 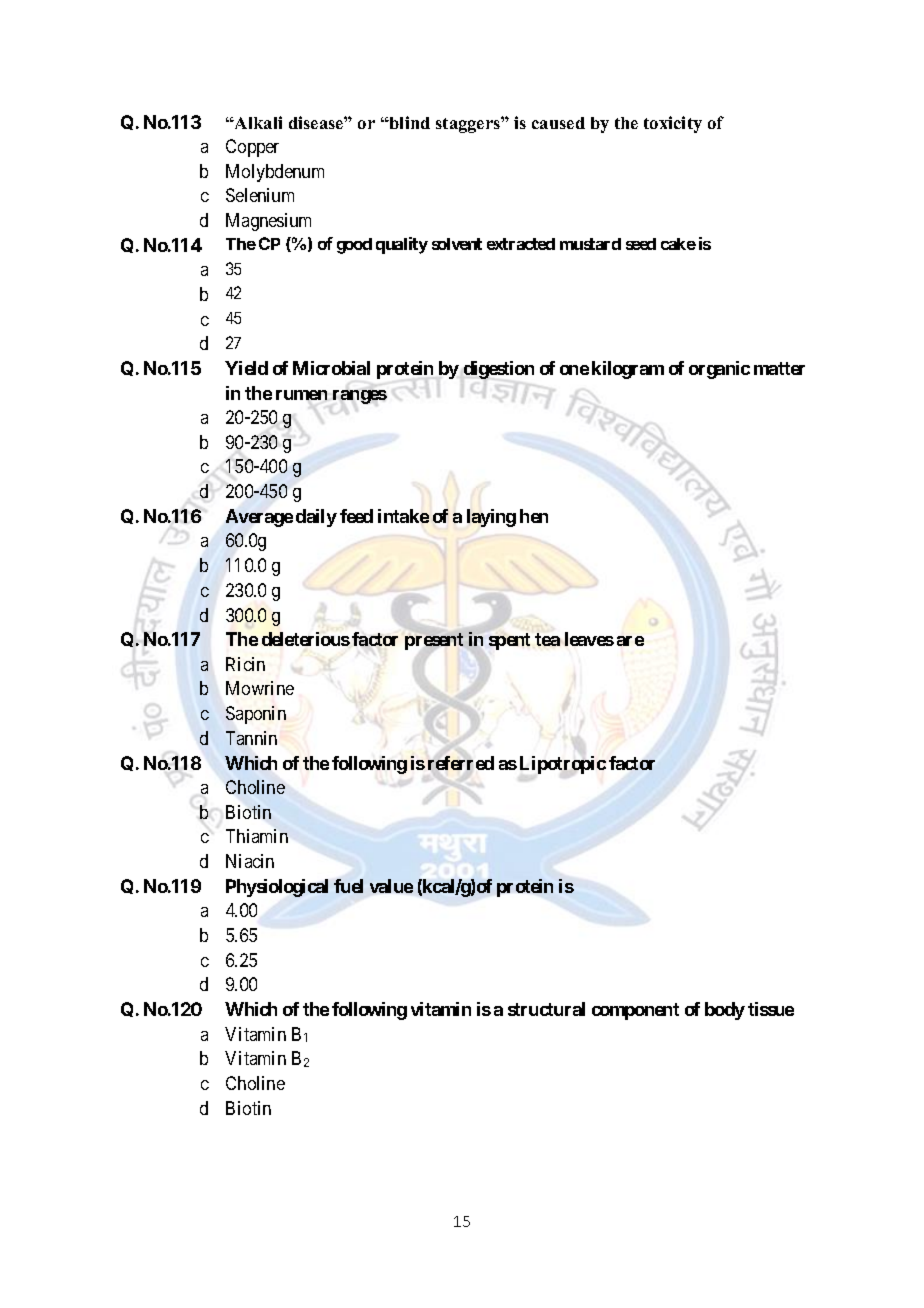 What do you see at coordinates (331, 368) in the screenshot?
I see `Microbial` at bounding box center [331, 368].
